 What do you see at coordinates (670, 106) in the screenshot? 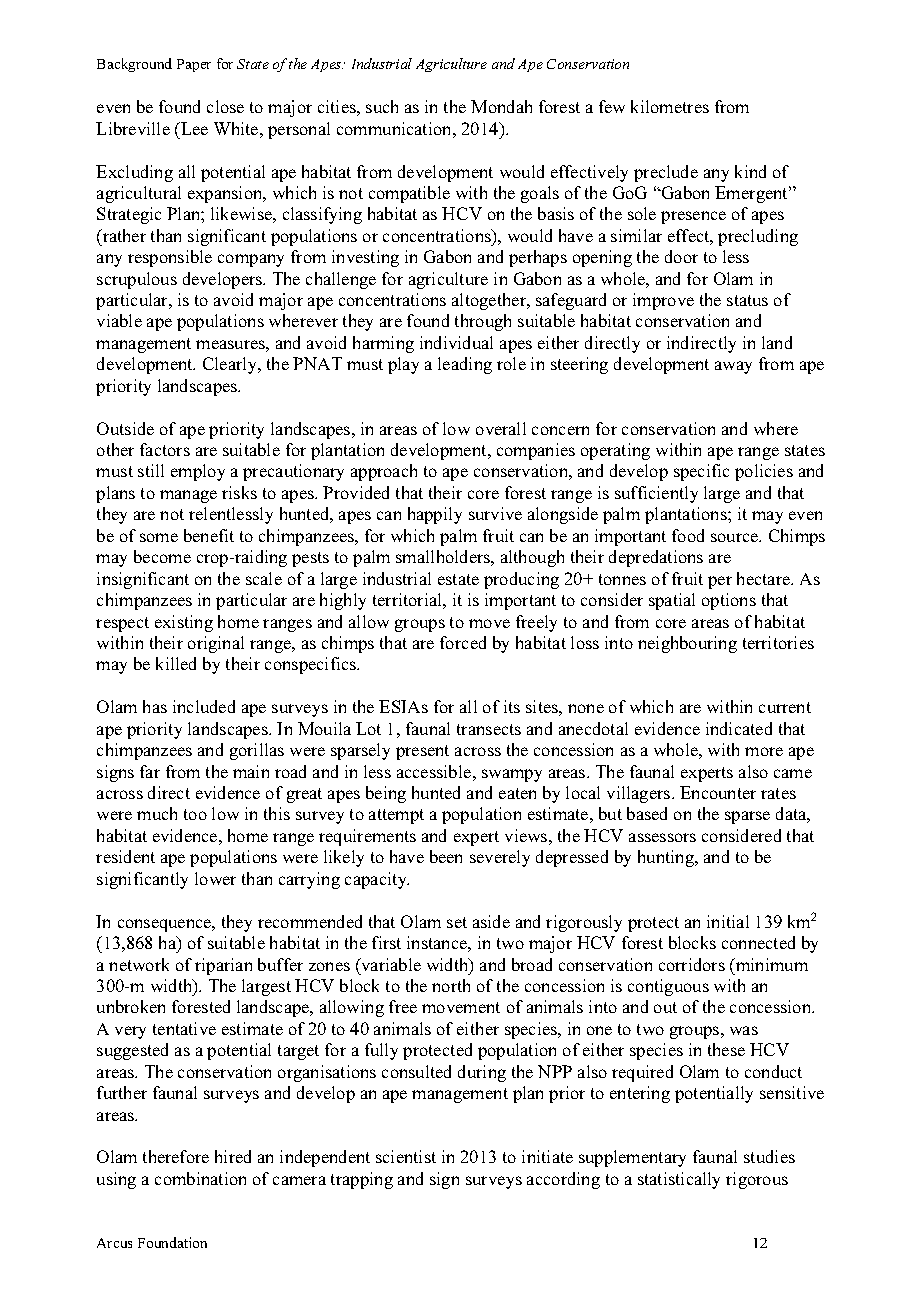
I see `kilometres` at bounding box center [670, 106].
